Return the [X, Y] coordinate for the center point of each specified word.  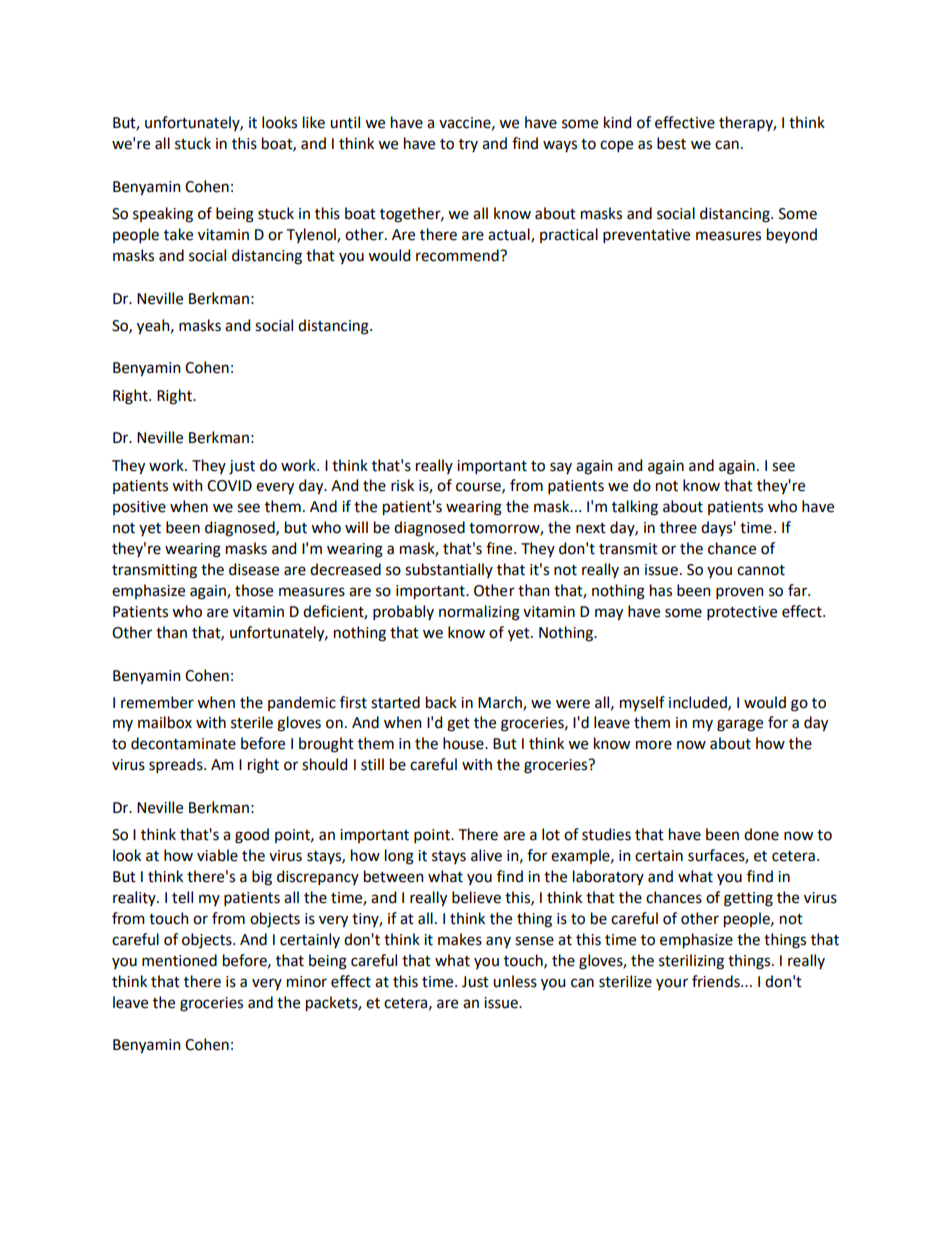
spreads [177, 765]
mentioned [179, 960]
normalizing [479, 613]
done [761, 834]
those [254, 590]
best [671, 143]
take [178, 234]
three [678, 527]
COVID [229, 486]
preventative [646, 236]
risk [402, 485]
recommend [458, 255]
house [464, 743]
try [468, 145]
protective [742, 613]
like [314, 122]
